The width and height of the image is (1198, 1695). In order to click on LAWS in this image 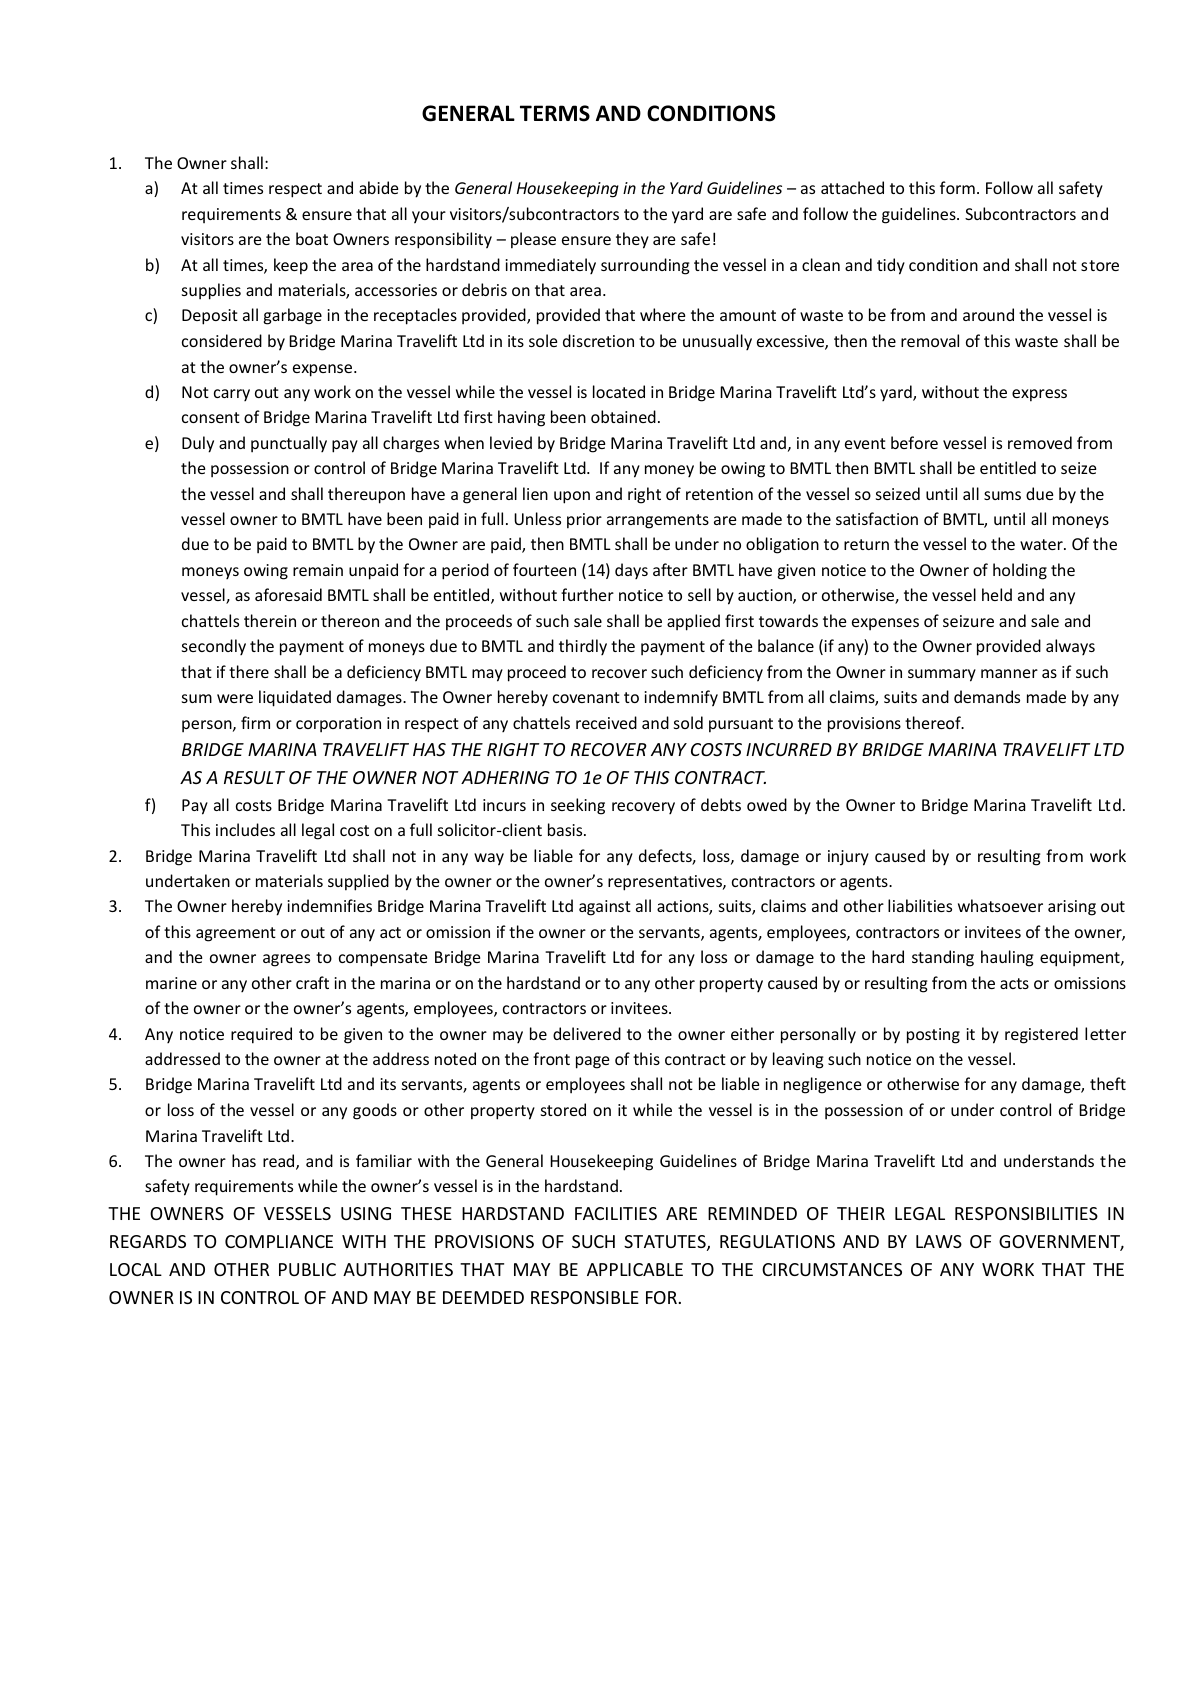, I will do `click(939, 1241)`.
